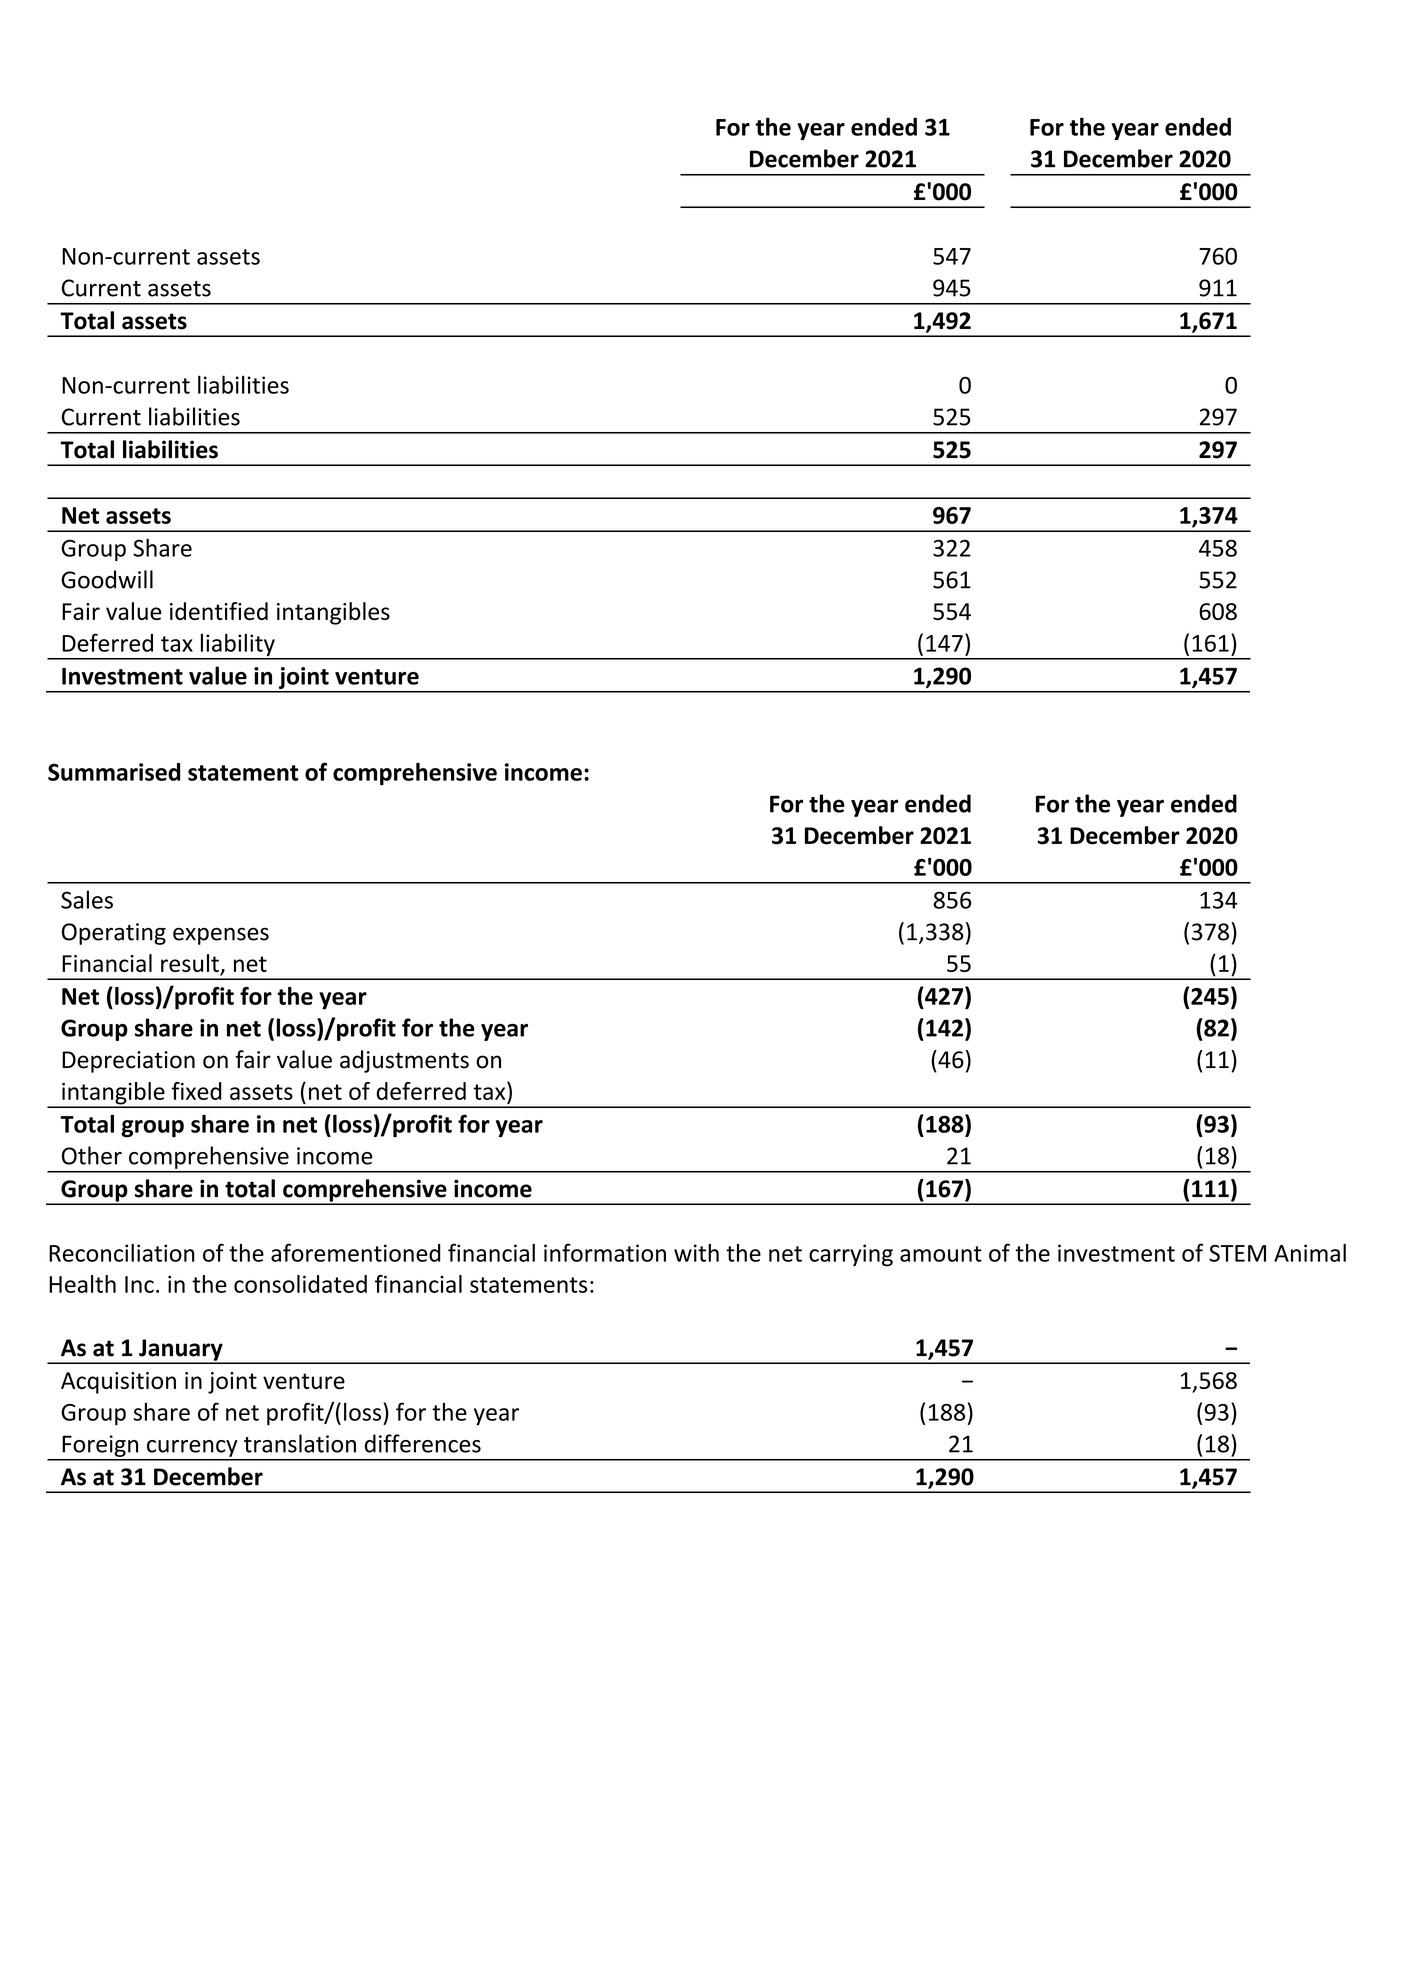 The width and height of the image is (1403, 1985). What do you see at coordinates (300, 1443) in the image?
I see `translation` at bounding box center [300, 1443].
